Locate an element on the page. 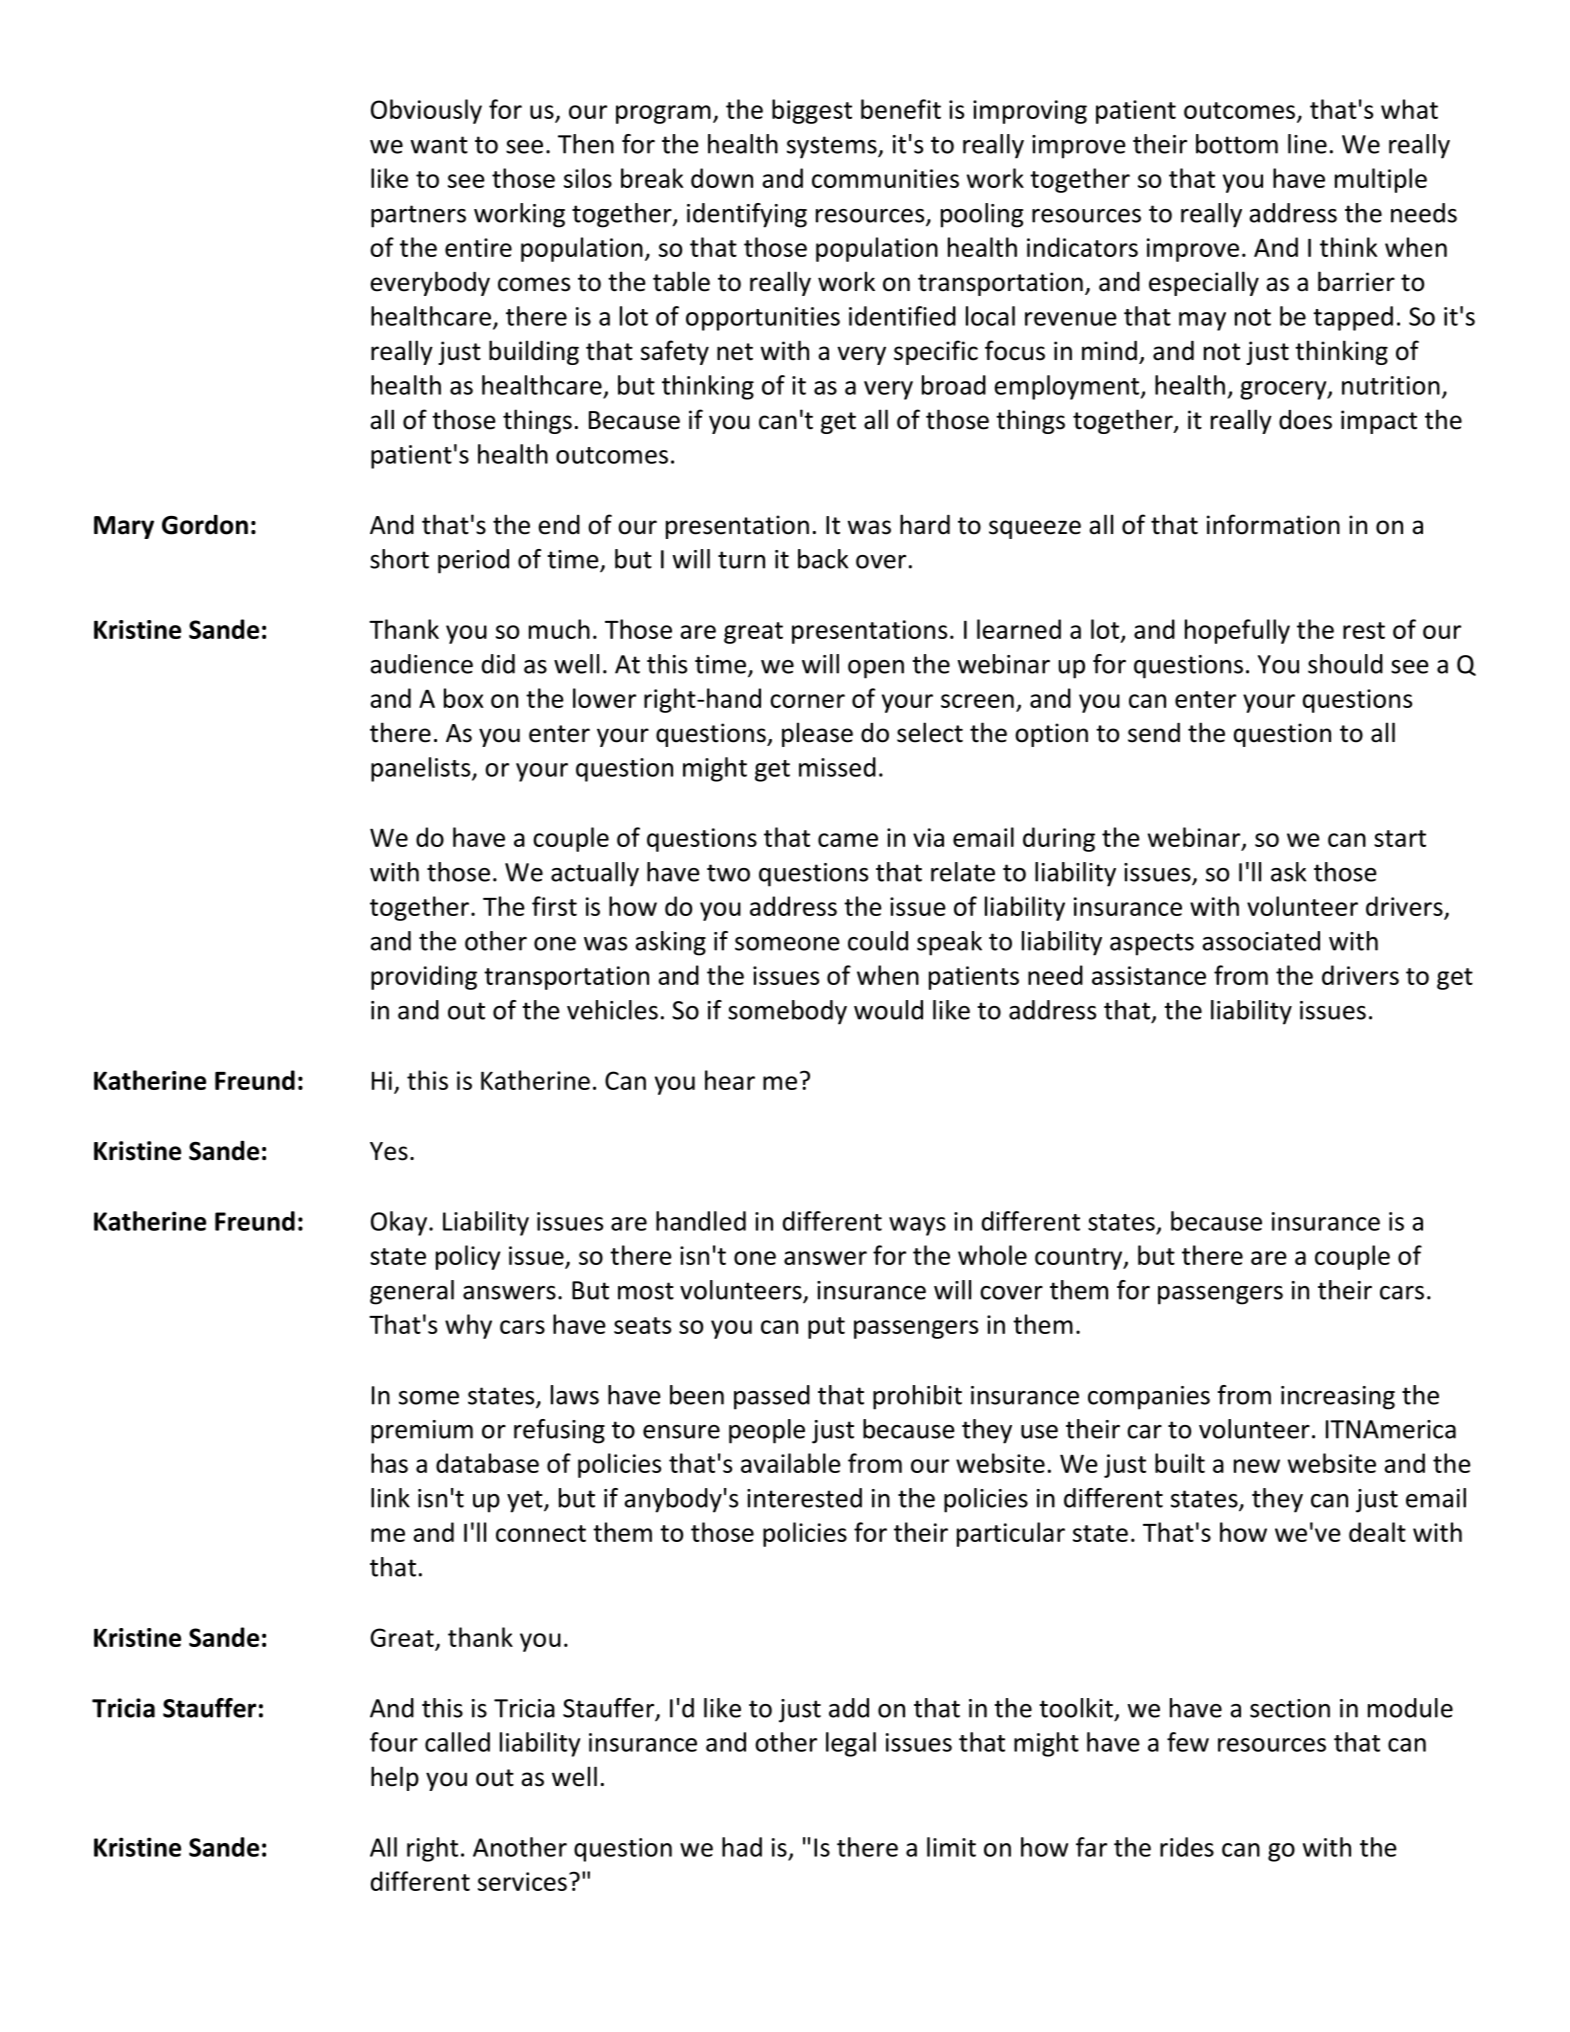  help is located at coordinates (395, 1778).
